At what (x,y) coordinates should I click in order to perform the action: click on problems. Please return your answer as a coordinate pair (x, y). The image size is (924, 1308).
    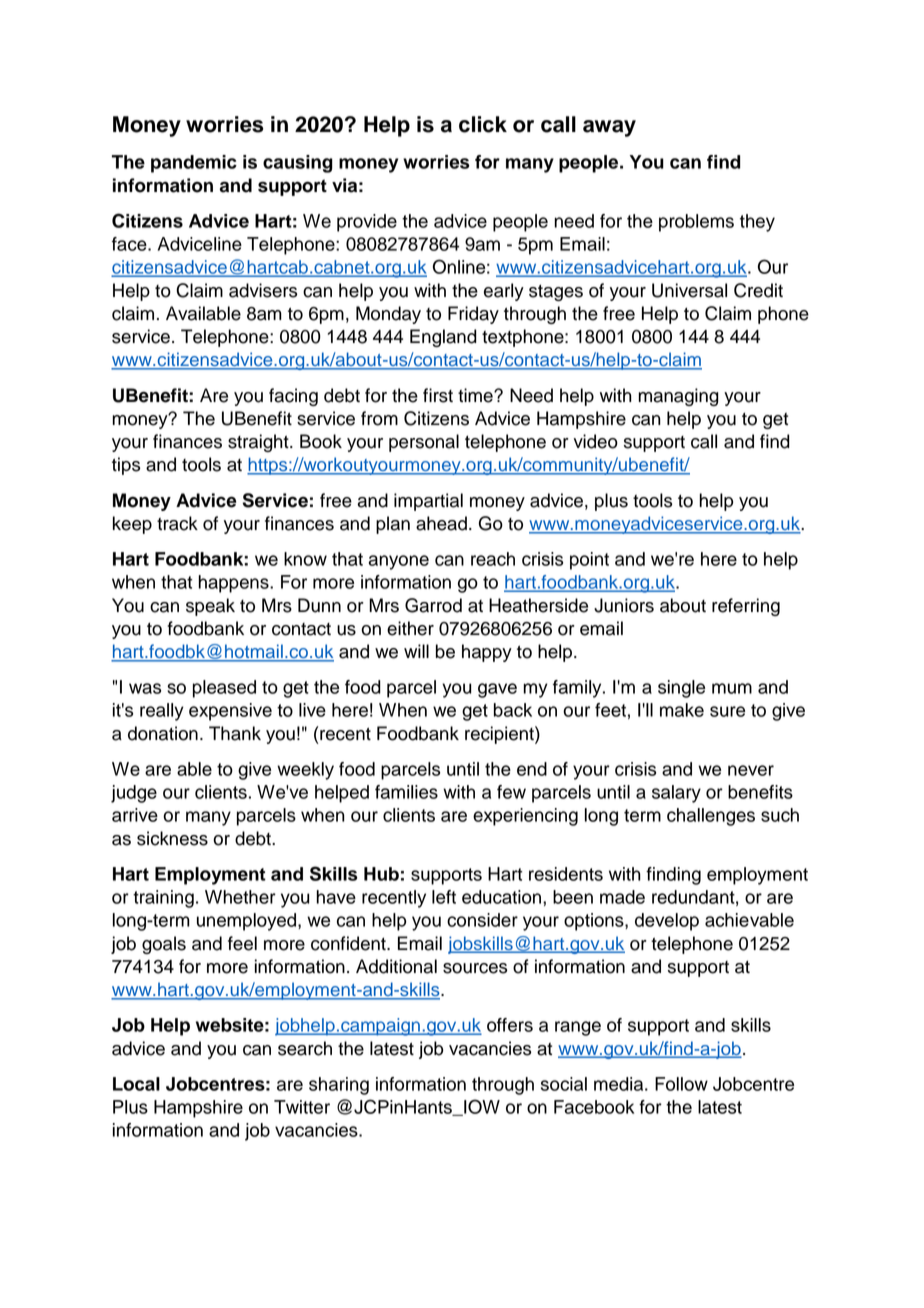
    Looking at the image, I should click on (696, 223).
